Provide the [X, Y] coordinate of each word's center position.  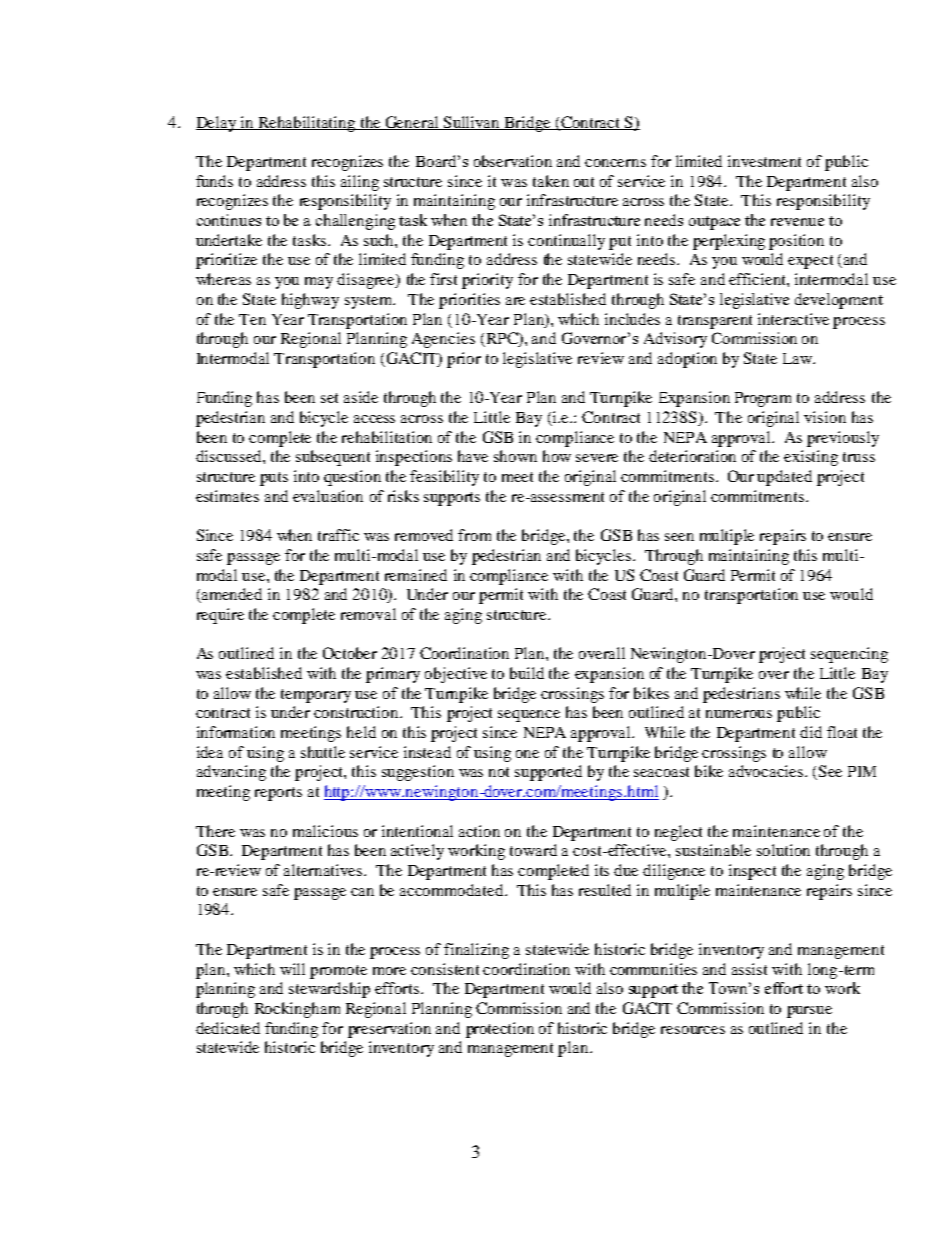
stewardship [329, 990]
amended [231, 595]
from [474, 535]
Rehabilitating [307, 124]
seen [679, 537]
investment [764, 161]
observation [513, 161]
